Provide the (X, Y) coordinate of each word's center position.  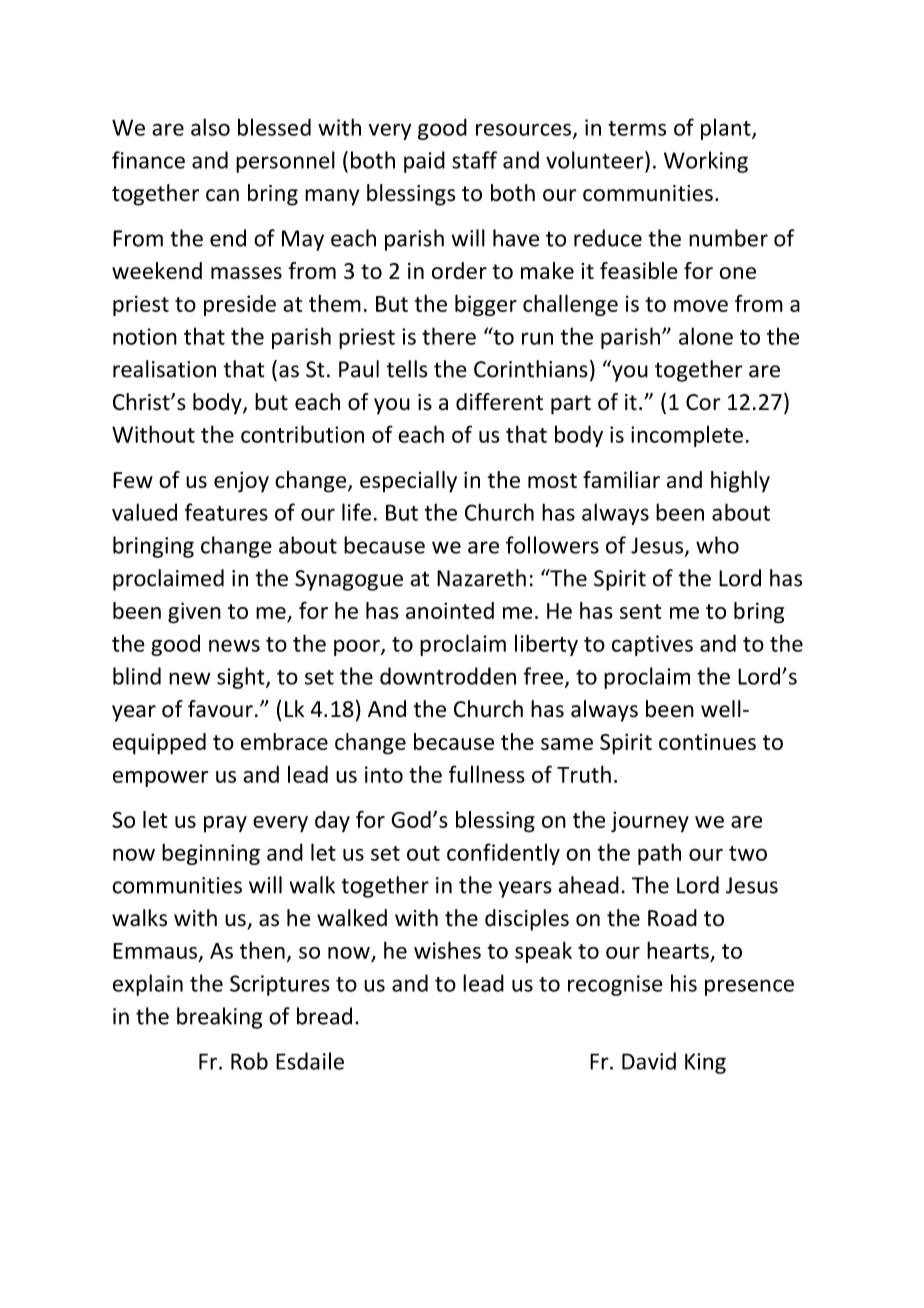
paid (424, 162)
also (210, 127)
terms (637, 128)
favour (220, 709)
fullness (487, 774)
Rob (249, 1061)
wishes (447, 950)
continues (707, 742)
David (649, 1061)
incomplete (687, 436)
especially (408, 482)
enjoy (241, 482)
